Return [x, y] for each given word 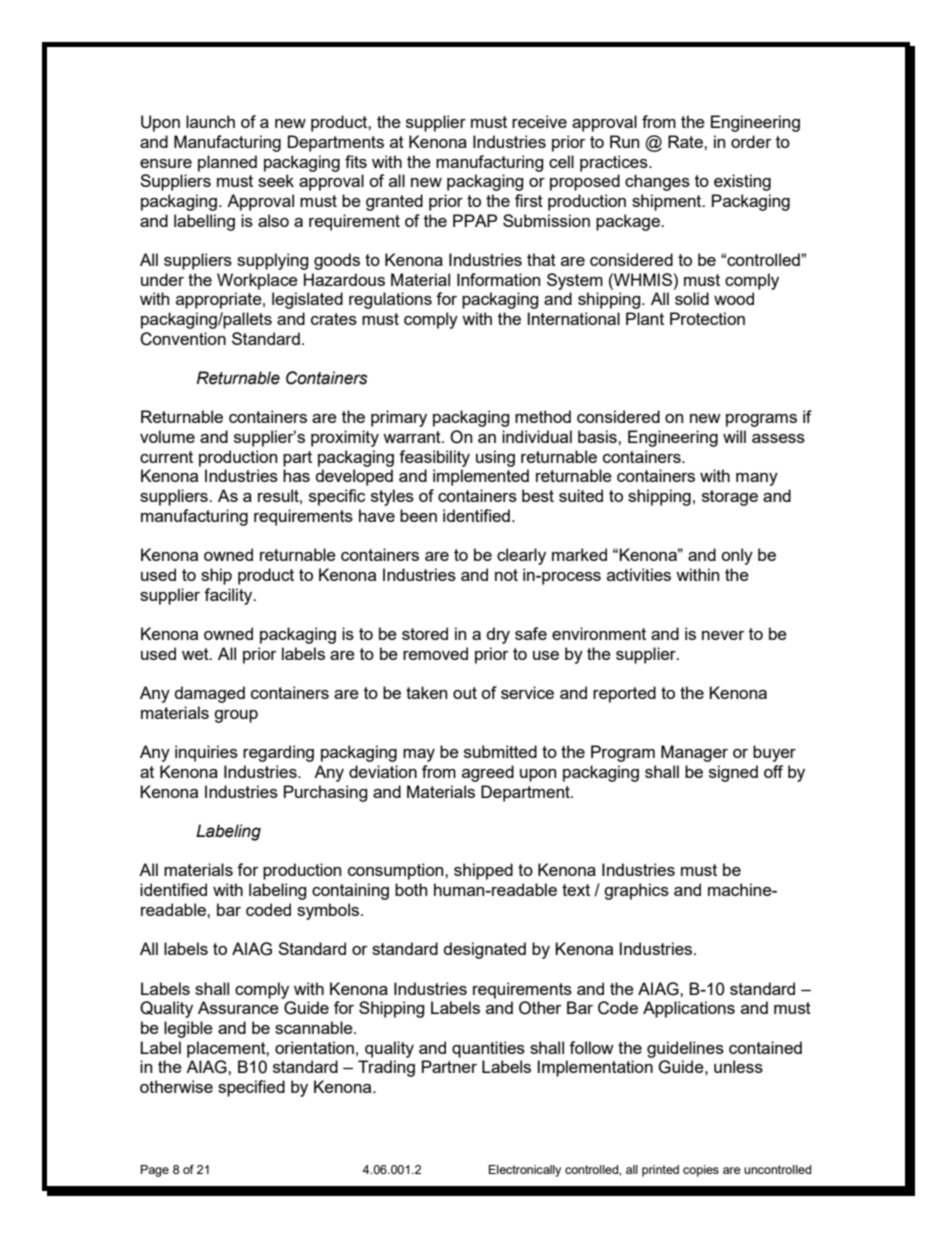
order [751, 141]
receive [539, 121]
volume [167, 436]
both [411, 889]
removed [435, 653]
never [723, 635]
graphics [636, 891]
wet [196, 654]
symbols [328, 911]
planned [227, 163]
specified [251, 1088]
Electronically [525, 1171]
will [734, 436]
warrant [413, 437]
